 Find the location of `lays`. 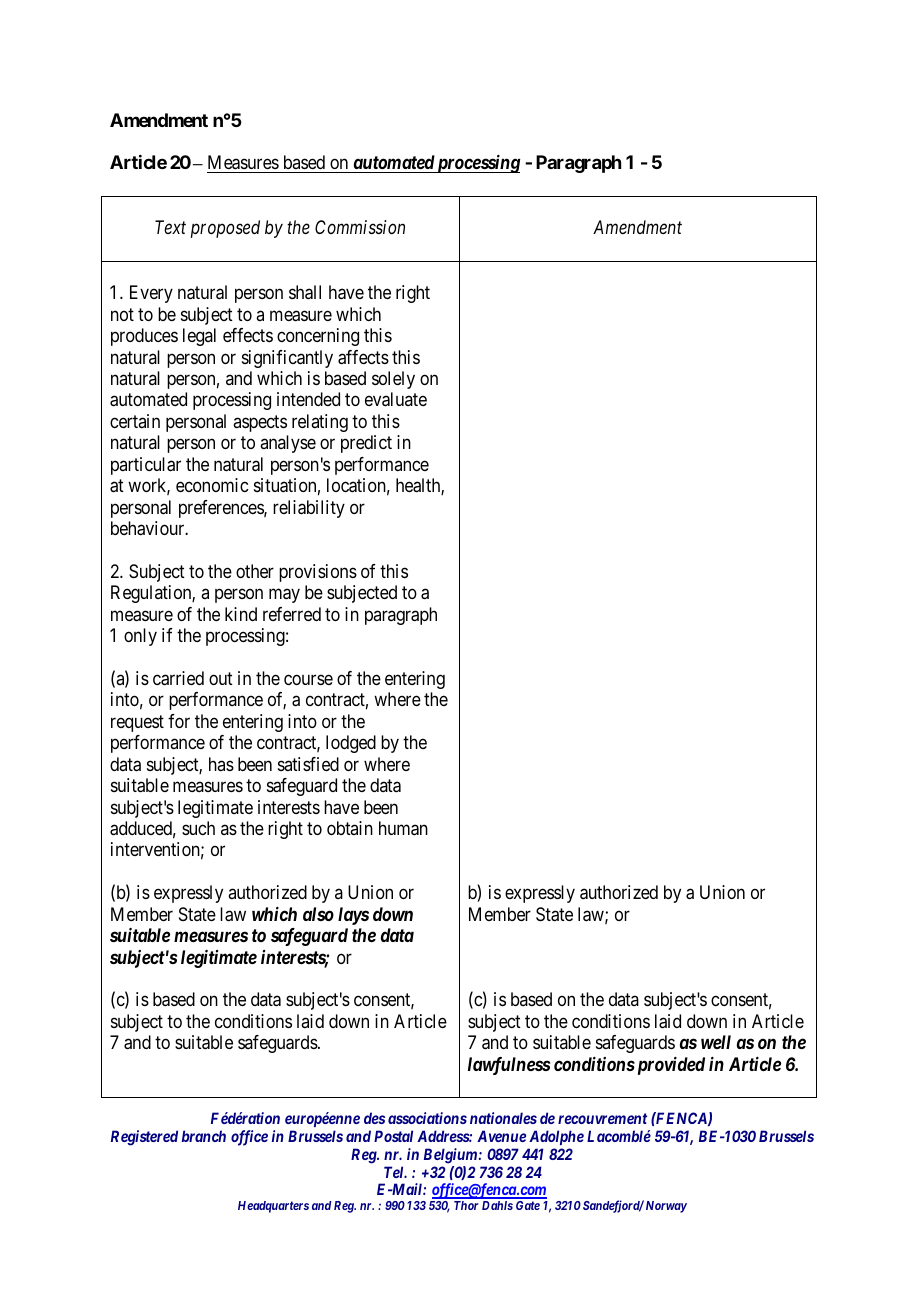

lays is located at coordinates (353, 916).
